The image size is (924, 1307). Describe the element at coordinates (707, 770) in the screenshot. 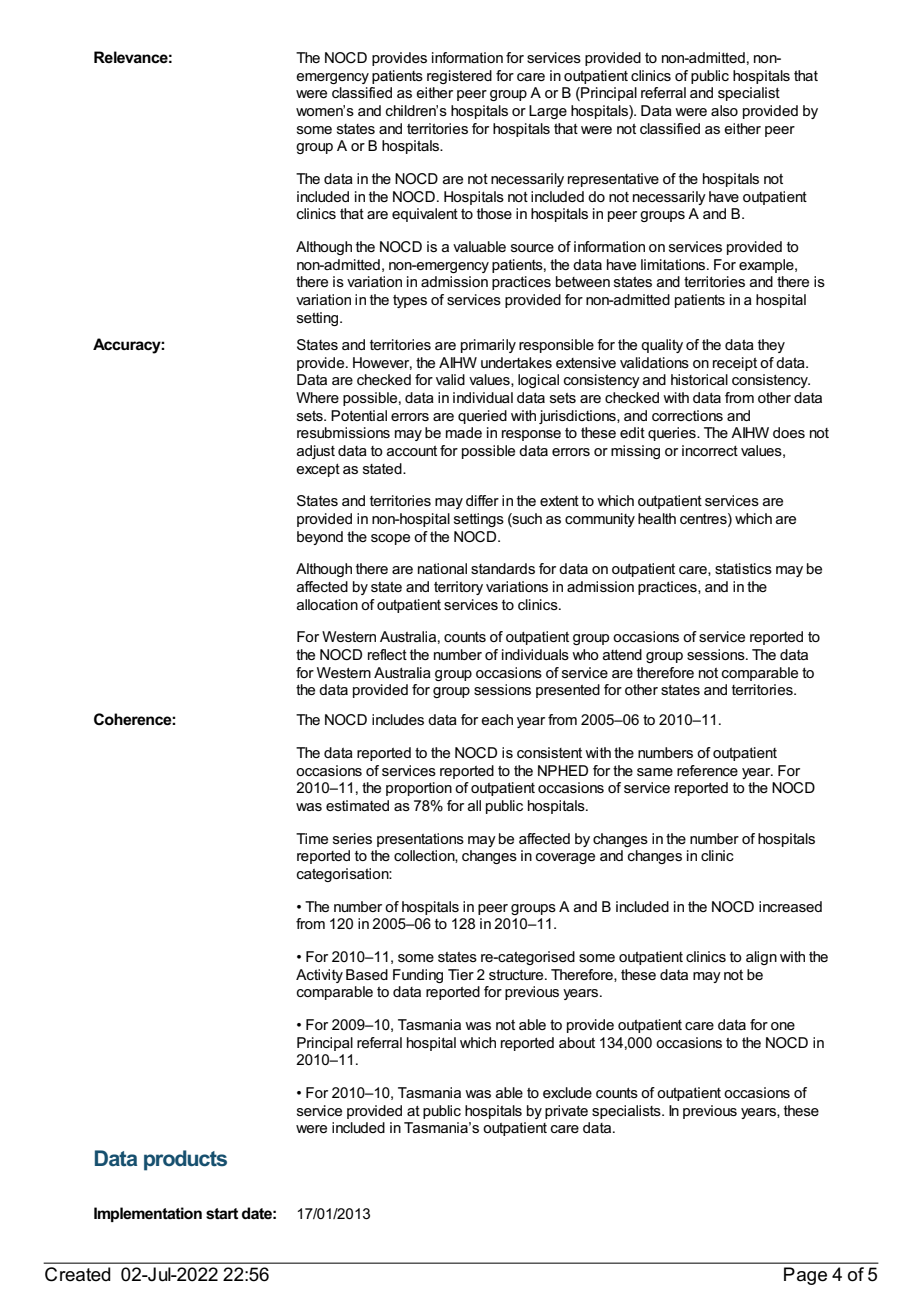

I see `reference` at that location.
